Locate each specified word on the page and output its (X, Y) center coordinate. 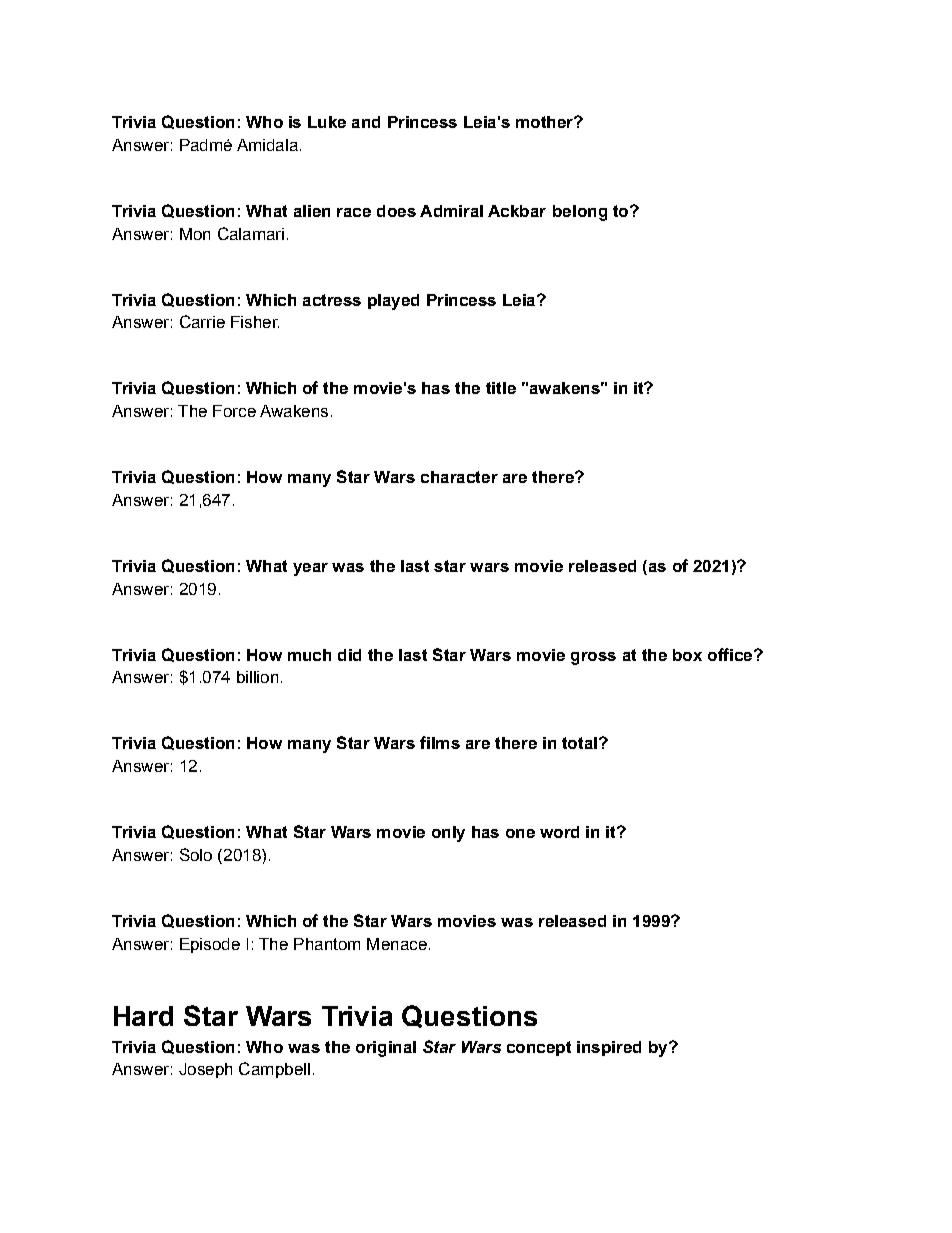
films (440, 742)
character (459, 477)
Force (234, 411)
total (579, 743)
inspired (609, 1048)
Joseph (205, 1070)
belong (580, 213)
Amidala (267, 145)
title (501, 388)
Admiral (451, 211)
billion (257, 677)
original (386, 1049)
